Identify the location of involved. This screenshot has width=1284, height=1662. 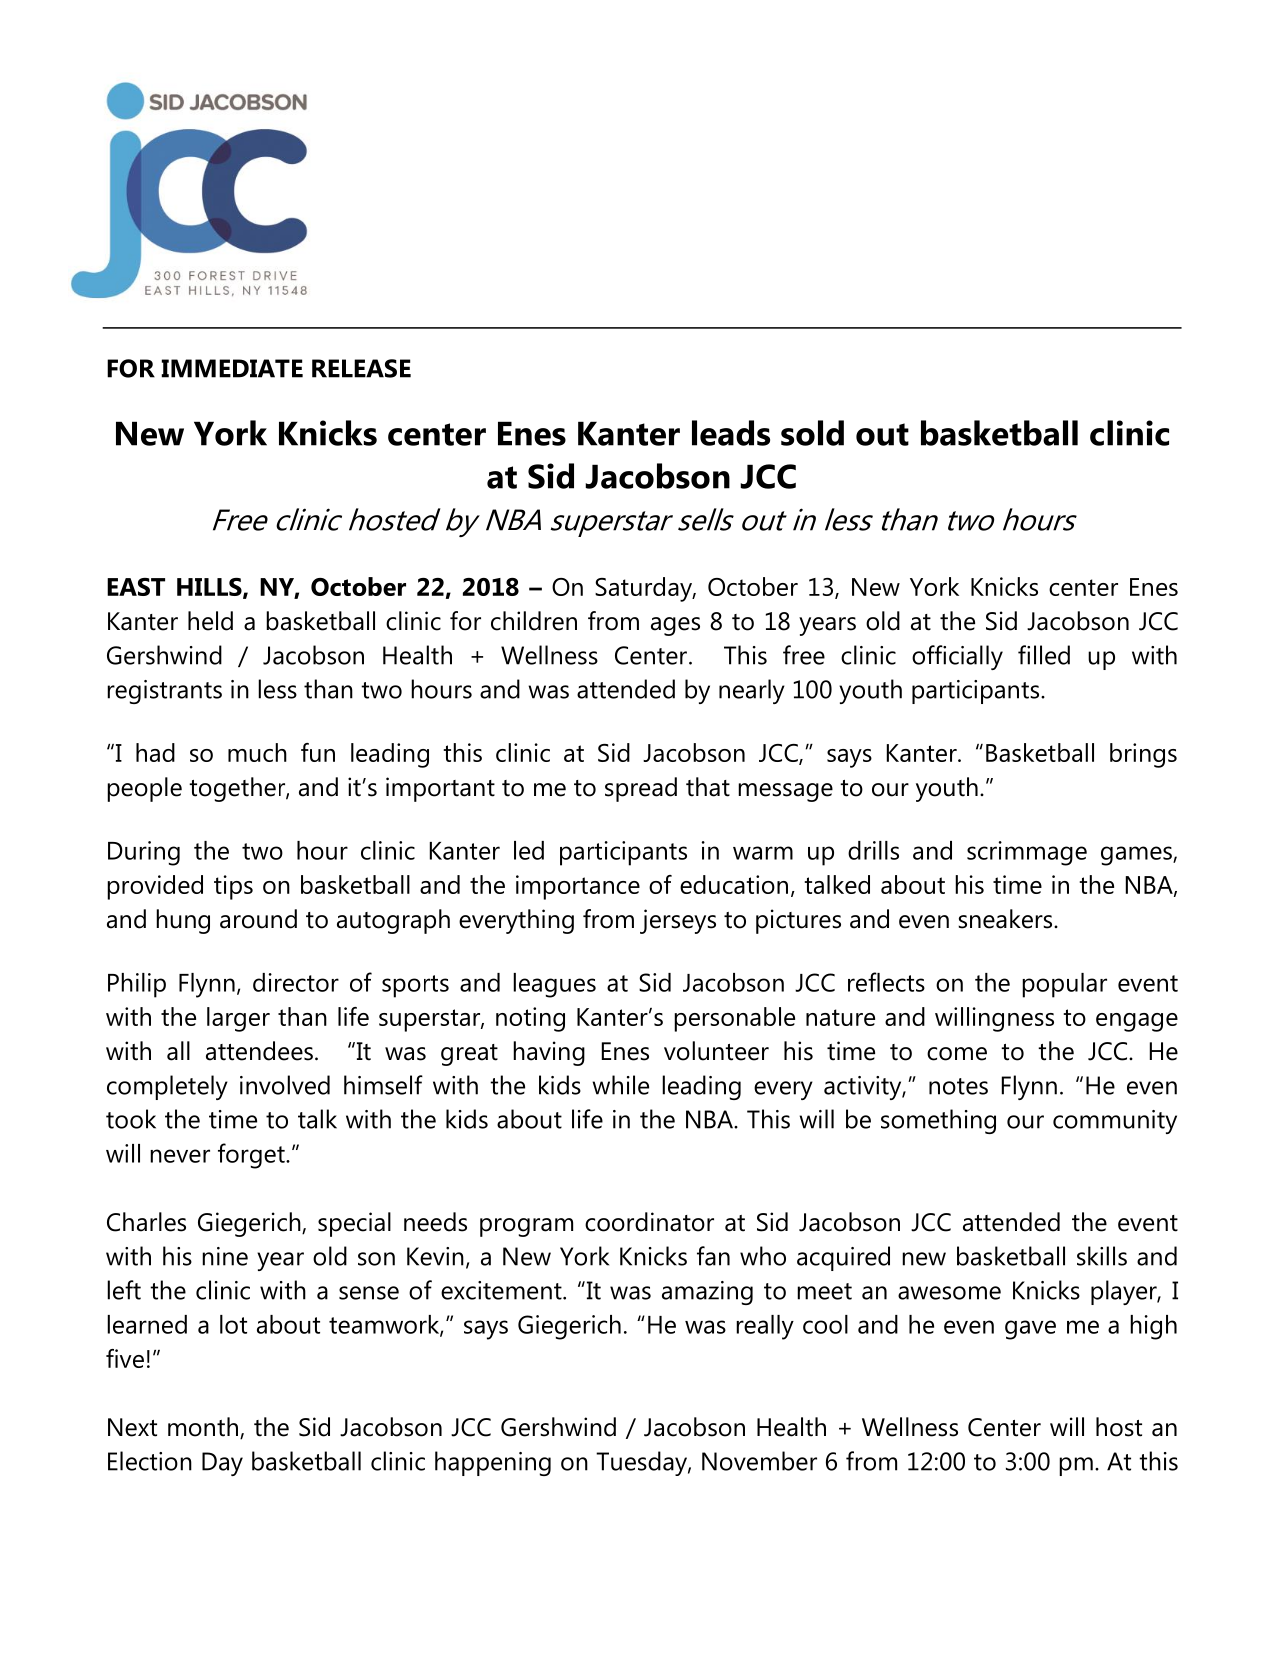
(285, 1085).
